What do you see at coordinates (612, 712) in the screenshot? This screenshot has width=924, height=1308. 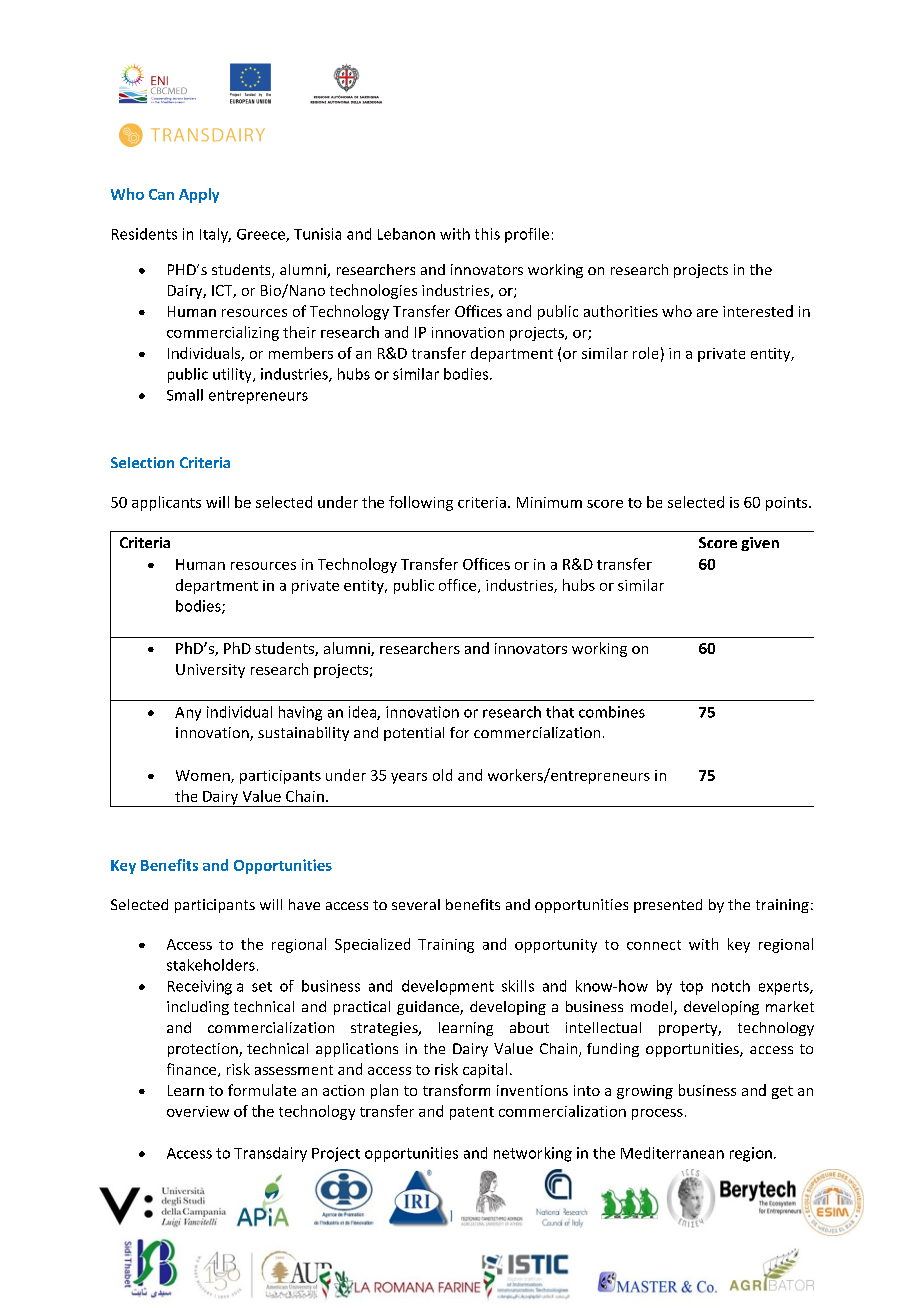 I see `combines` at bounding box center [612, 712].
